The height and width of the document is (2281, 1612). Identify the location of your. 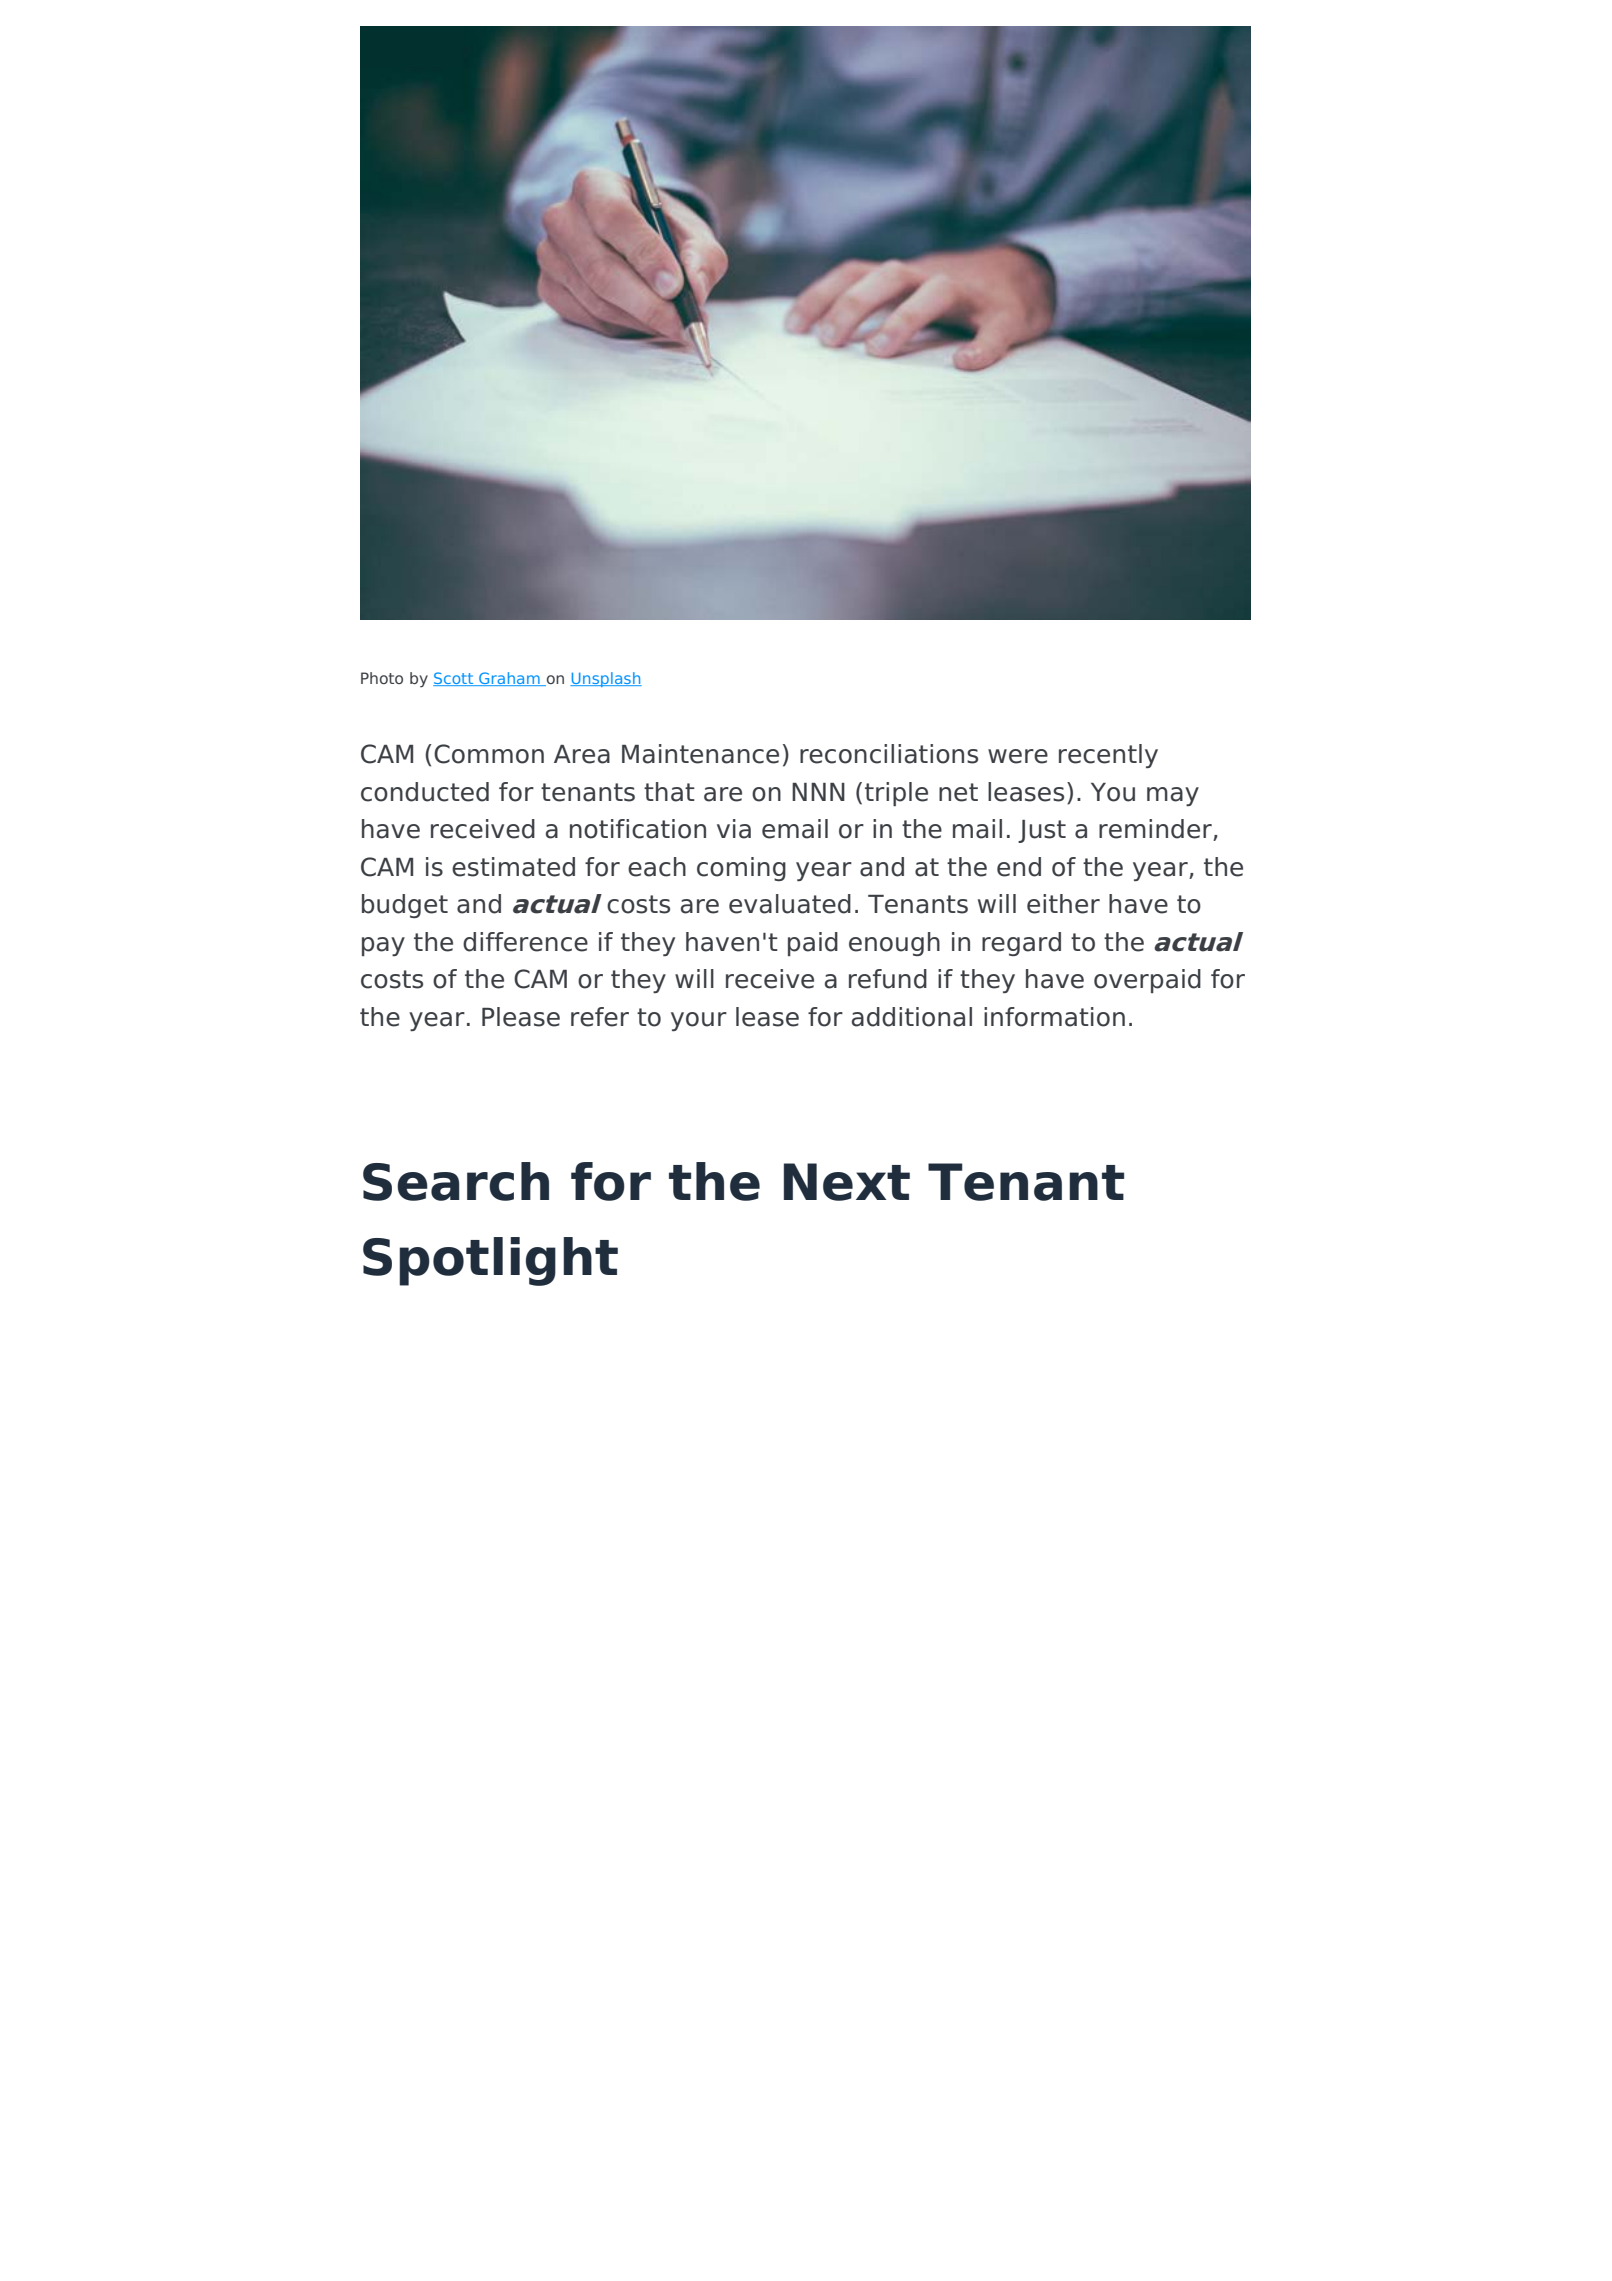
(699, 1021).
